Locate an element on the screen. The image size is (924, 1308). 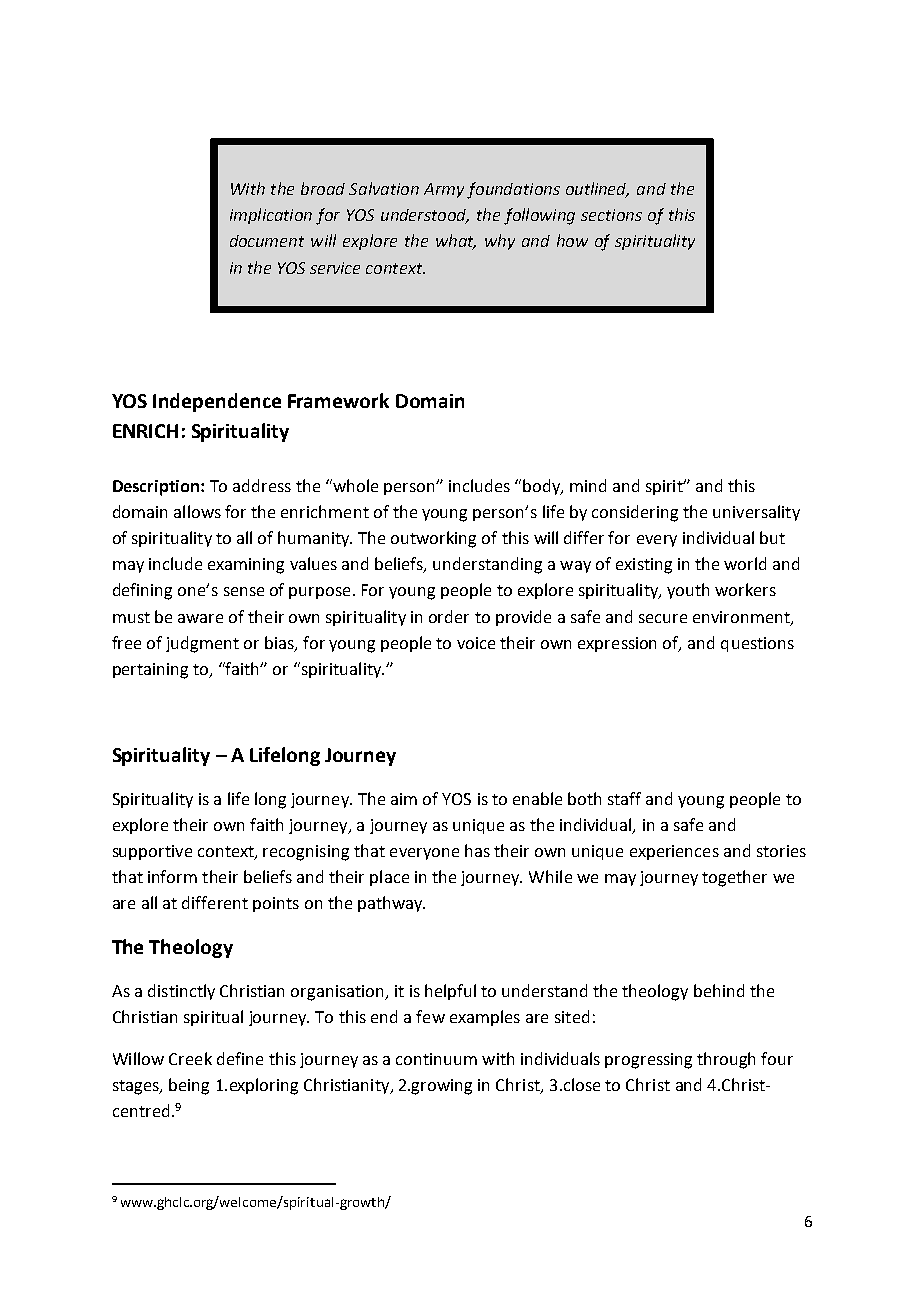
sections is located at coordinates (611, 215).
